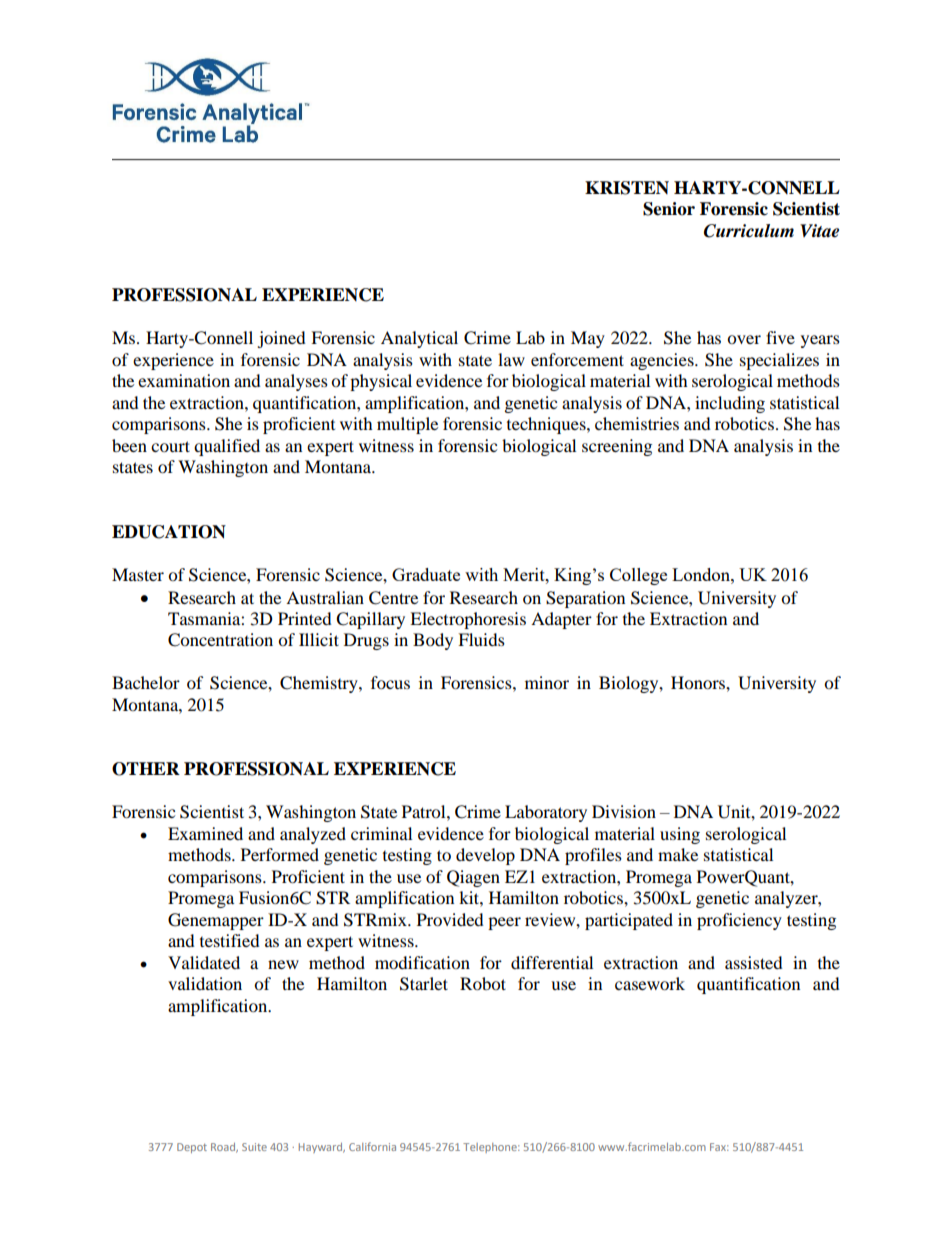 This page has height=1233, width=952. What do you see at coordinates (749, 231) in the page?
I see `Curriculum` at bounding box center [749, 231].
